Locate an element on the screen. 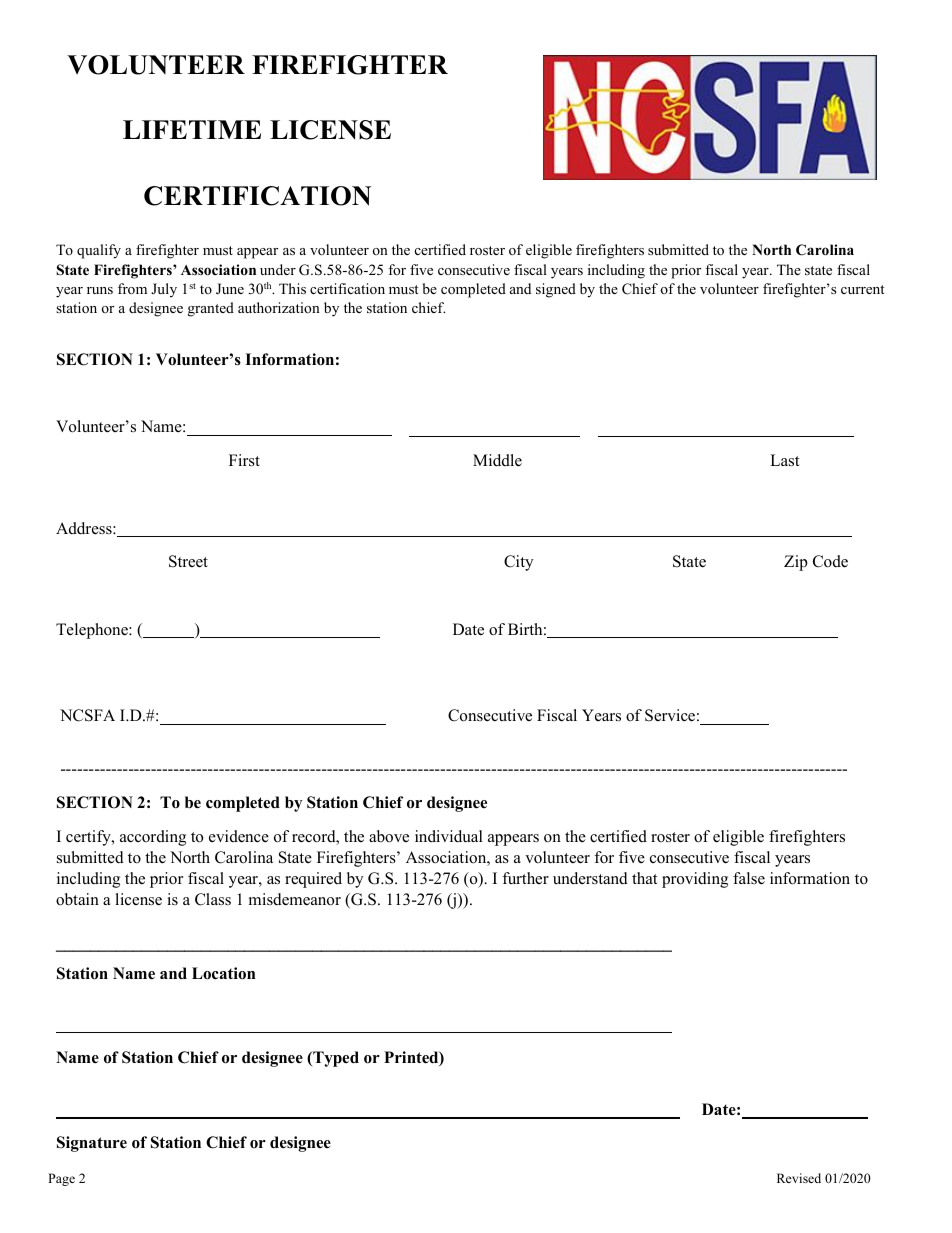 This screenshot has height=1233, width=952. Typed is located at coordinates (335, 1059).
